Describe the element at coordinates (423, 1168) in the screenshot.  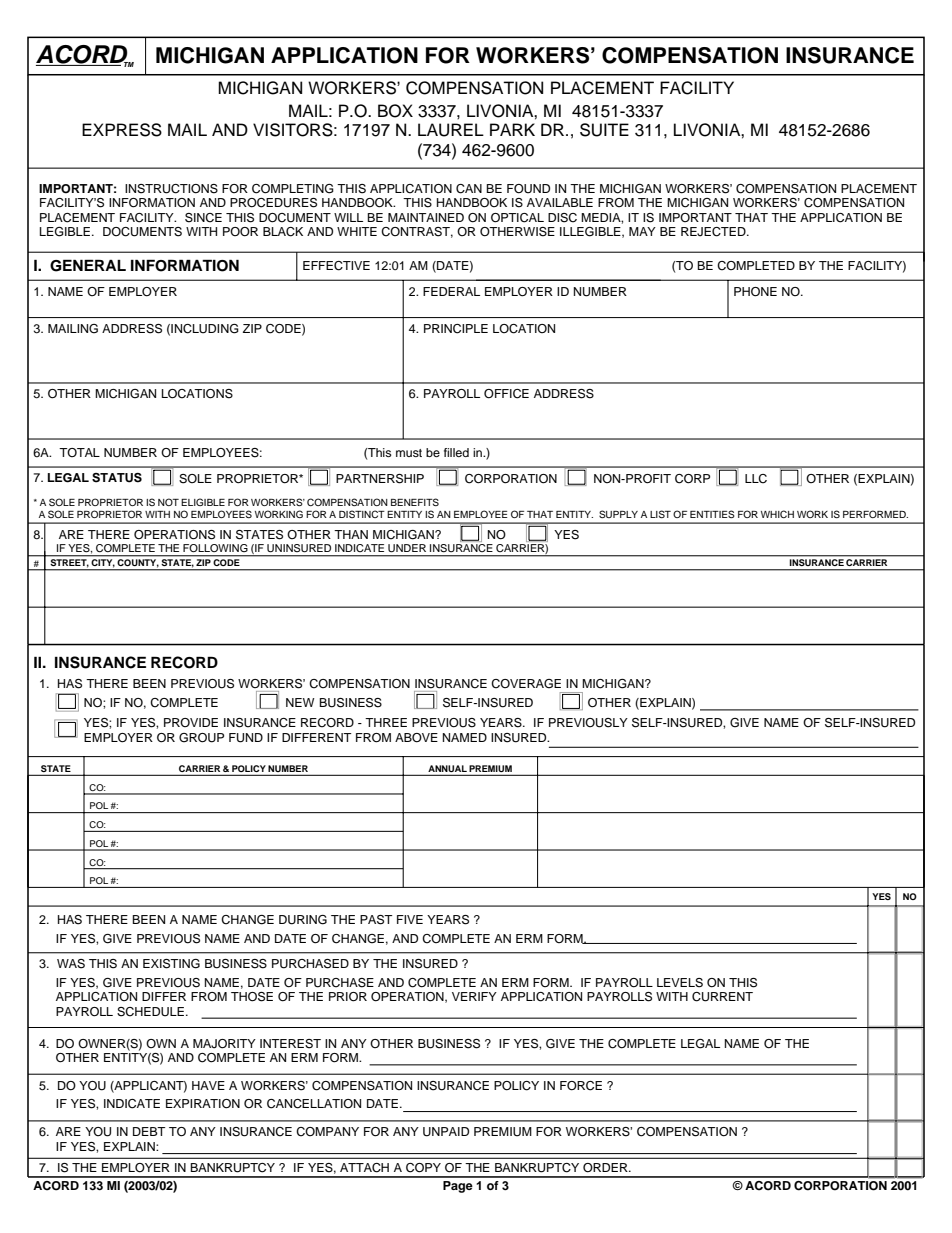
I see `COPY` at that location.
